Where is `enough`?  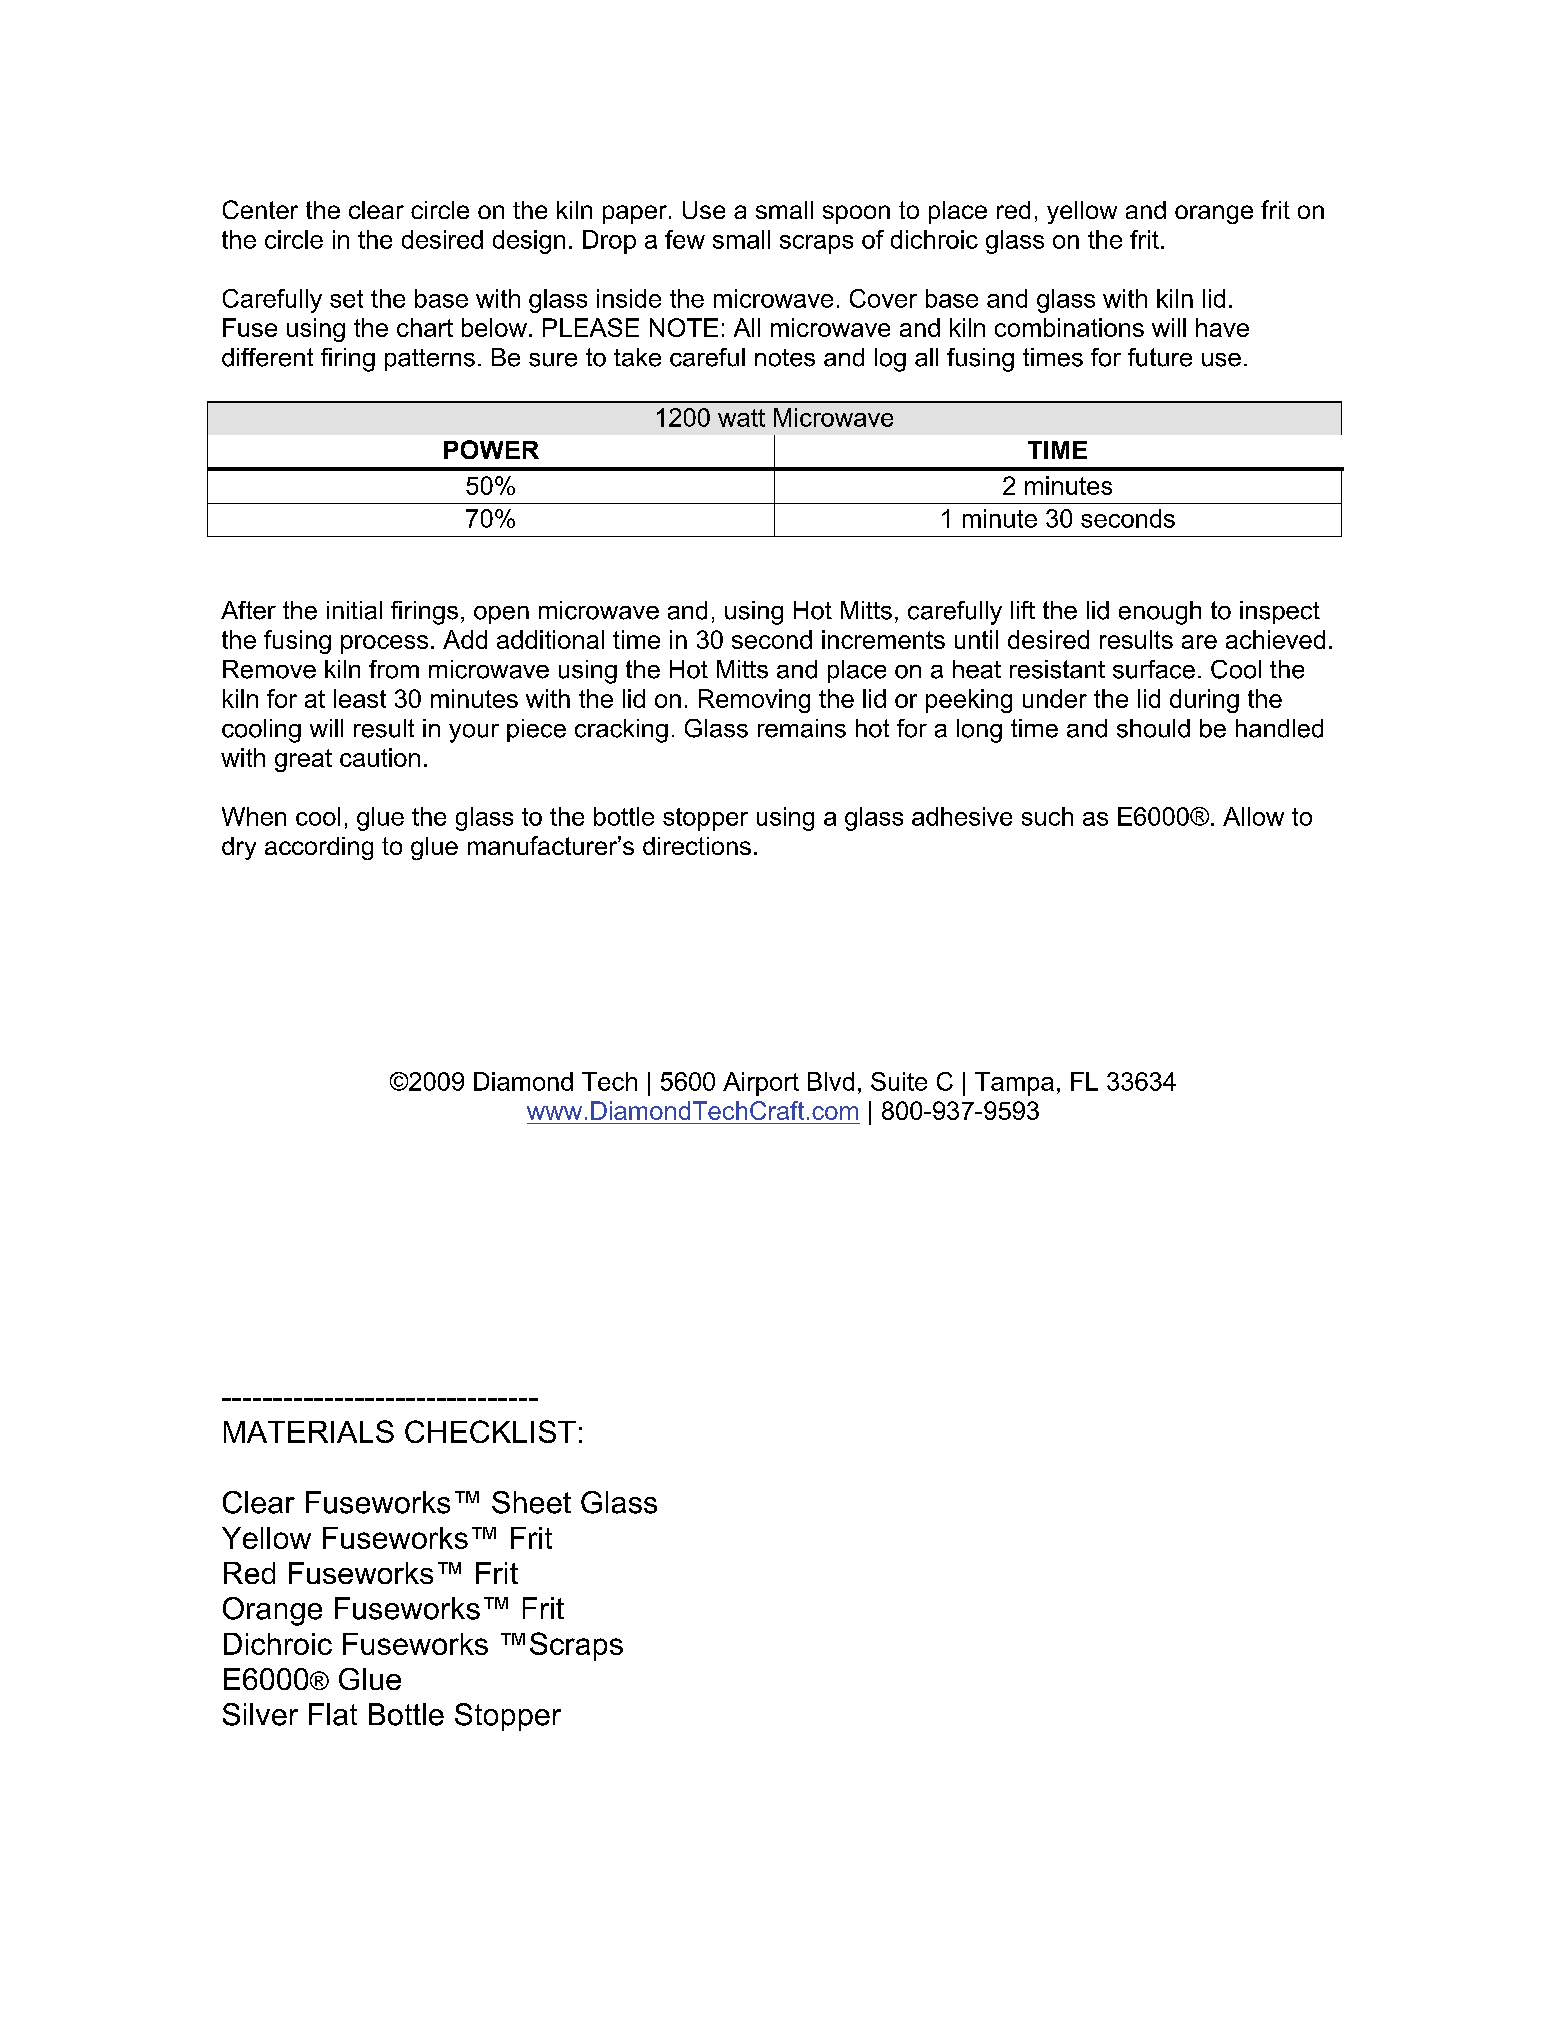
enough is located at coordinates (1160, 613).
